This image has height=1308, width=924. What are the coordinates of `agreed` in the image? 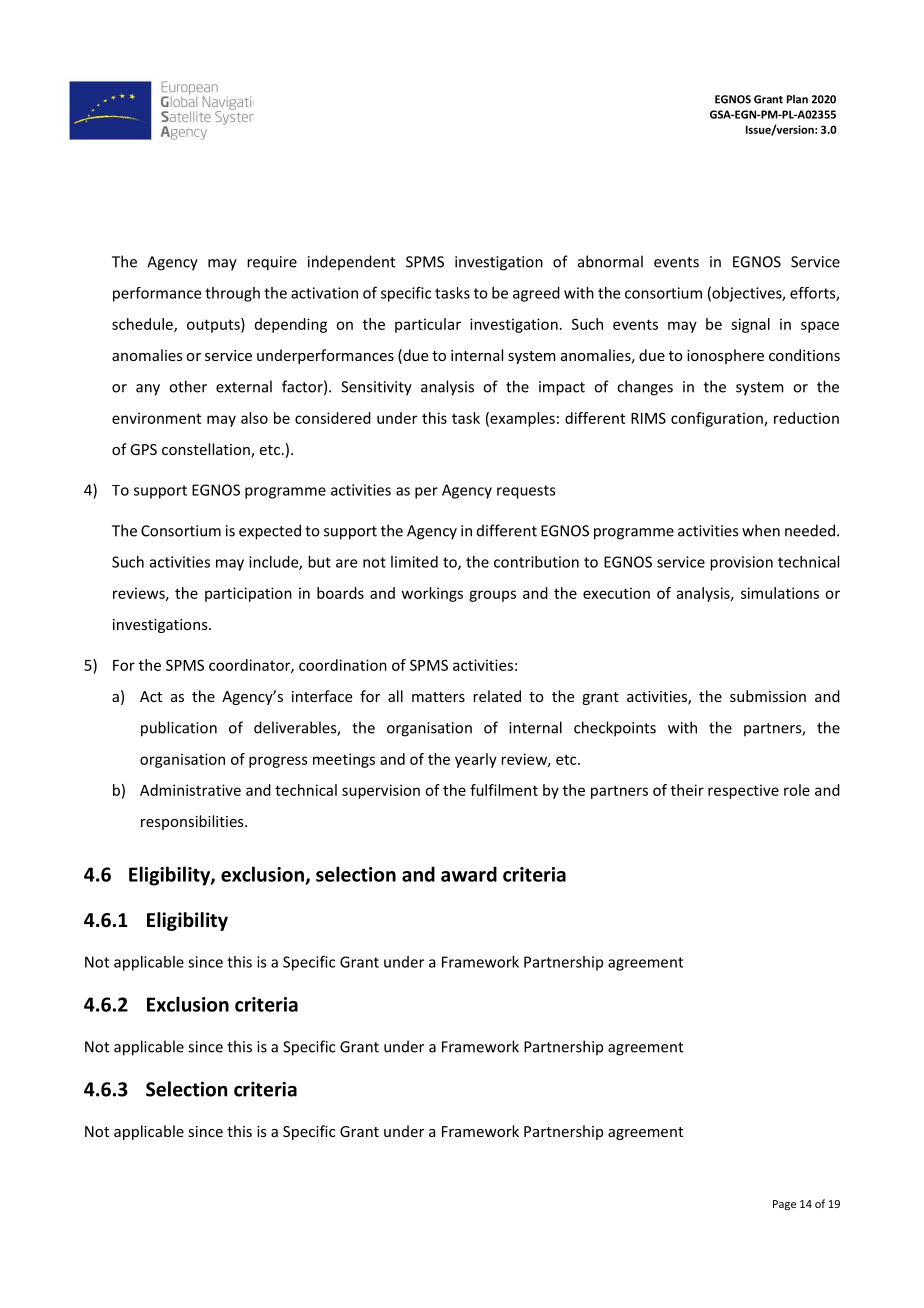 It's located at (536, 294).
